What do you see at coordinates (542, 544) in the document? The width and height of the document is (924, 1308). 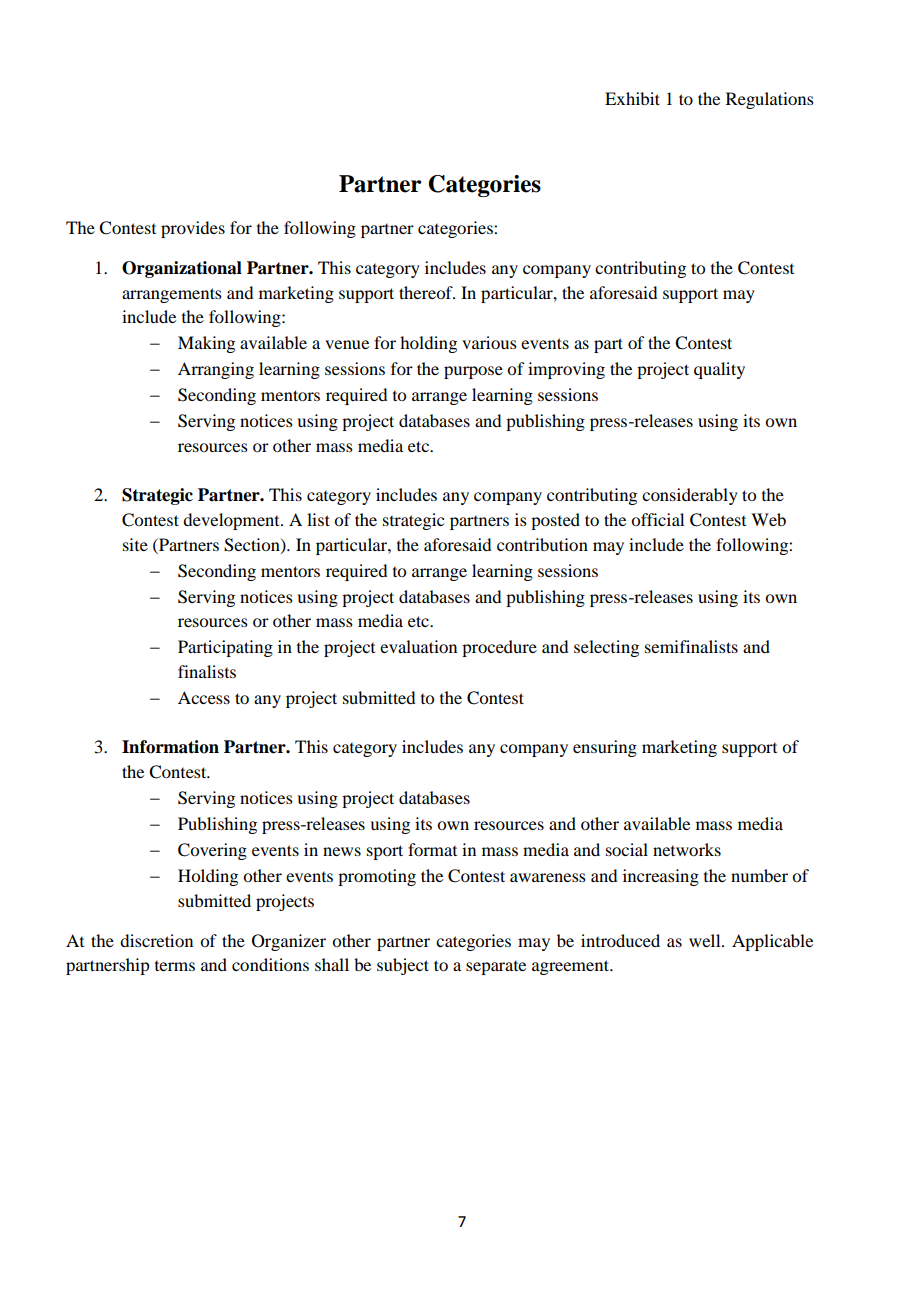 I see `contribution` at bounding box center [542, 544].
